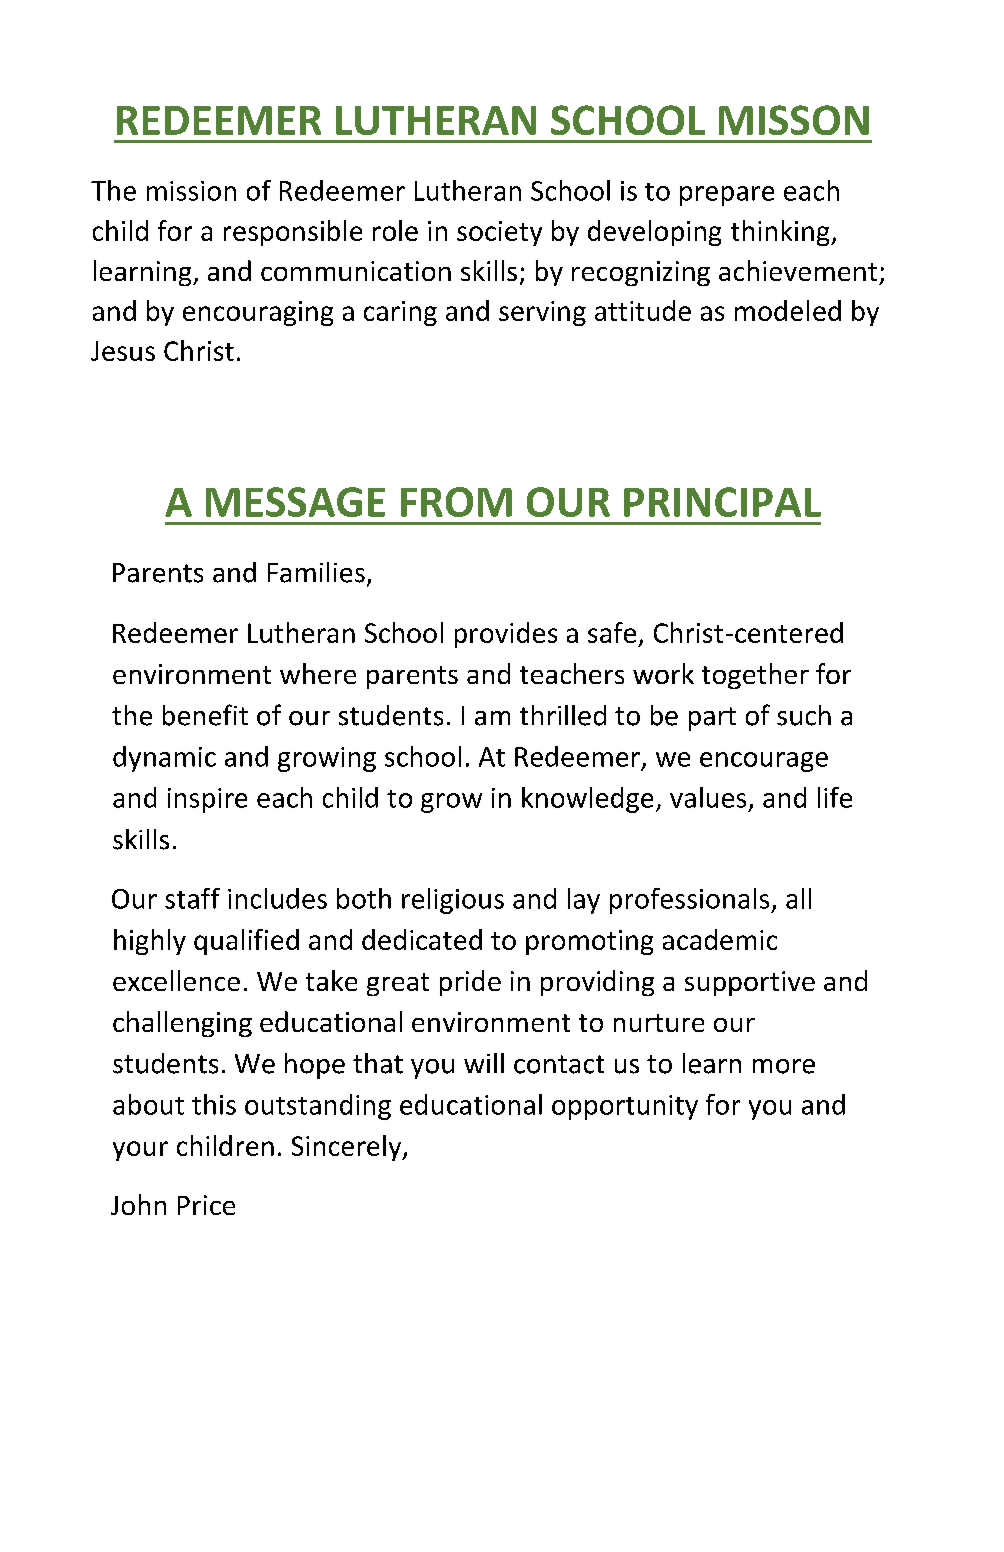 The height and width of the screenshot is (1552, 1004). Describe the element at coordinates (206, 1205) in the screenshot. I see `Price` at that location.
